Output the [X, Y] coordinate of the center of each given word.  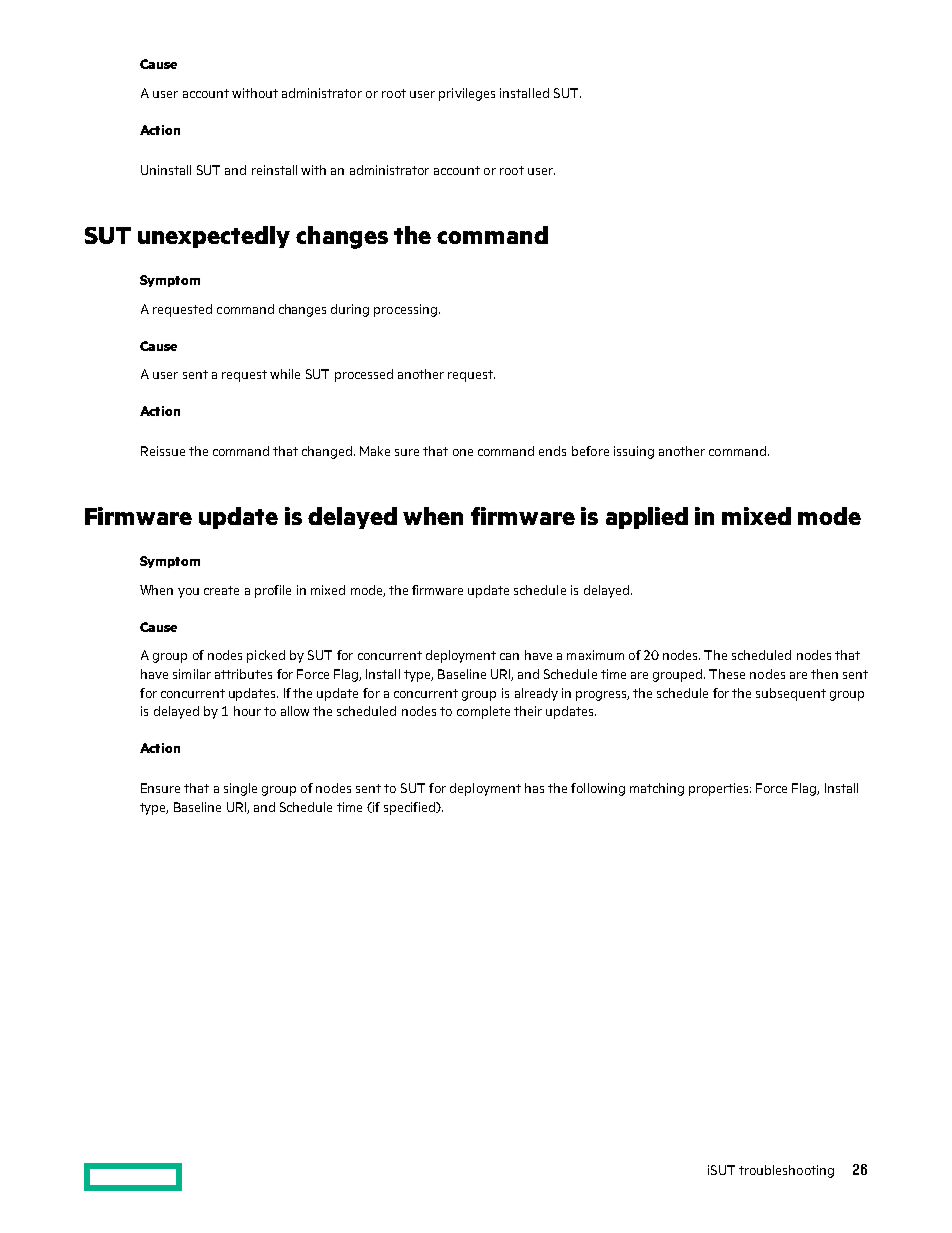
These [727, 674]
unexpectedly [214, 237]
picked [266, 656]
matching [657, 789]
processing [405, 310]
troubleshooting [786, 1171]
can [509, 656]
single [240, 789]
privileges [467, 94]
